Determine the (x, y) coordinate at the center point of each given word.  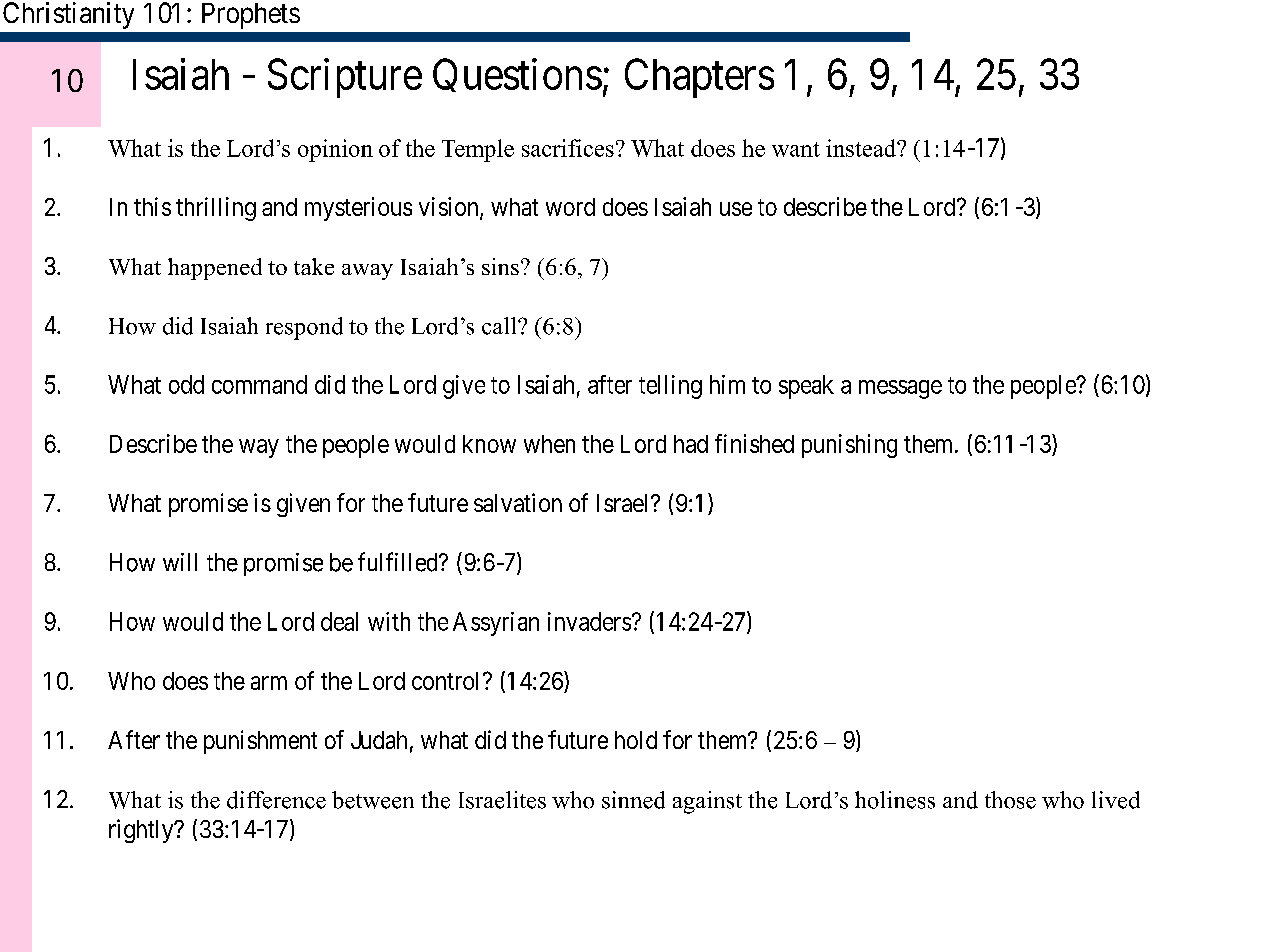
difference (276, 800)
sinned (633, 800)
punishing (849, 446)
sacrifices (568, 148)
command (259, 384)
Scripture (345, 78)
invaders (589, 621)
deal (339, 621)
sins (500, 266)
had (691, 444)
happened (215, 269)
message (900, 389)
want (796, 149)
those (1010, 800)
